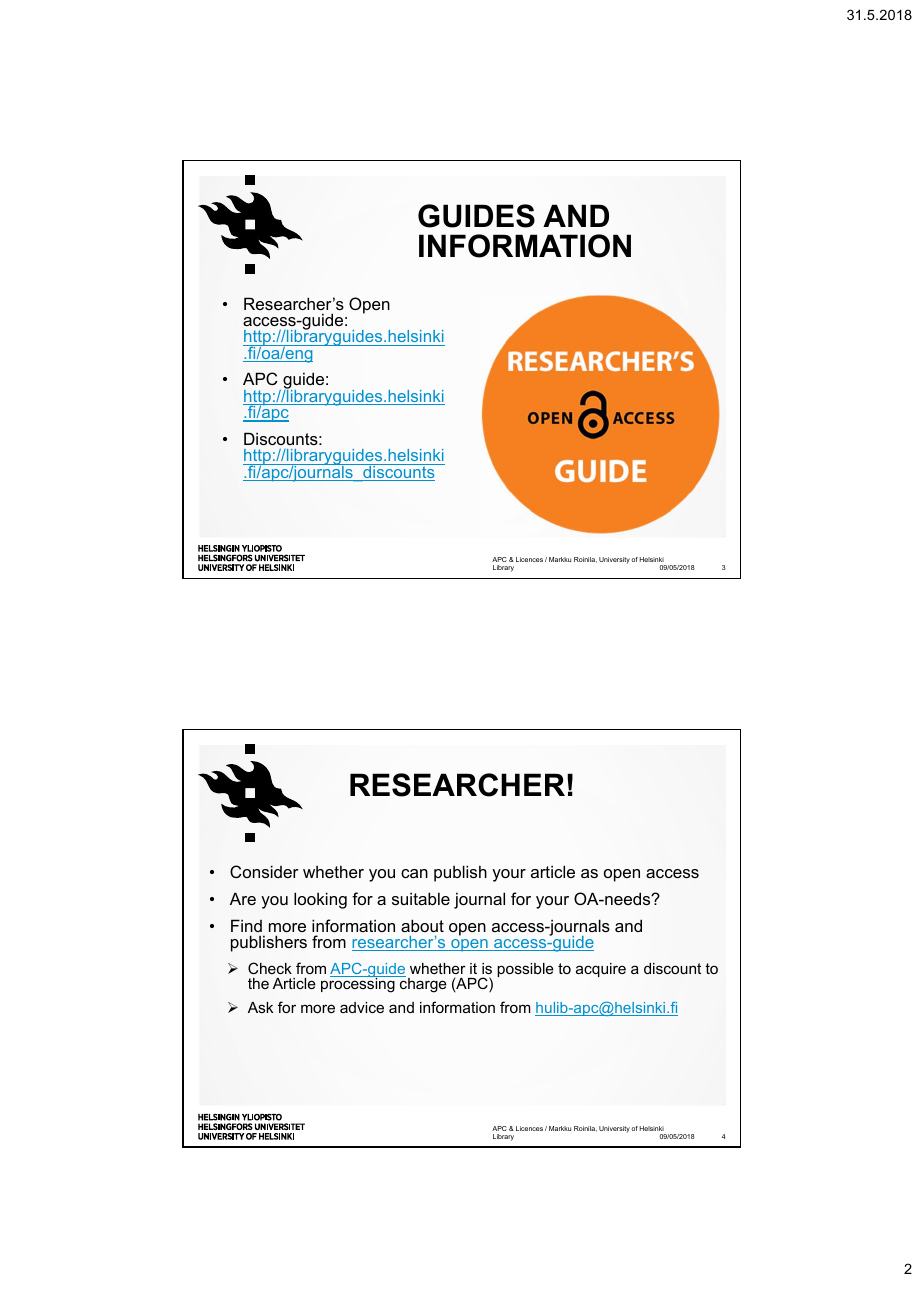 Image resolution: width=924 pixels, height=1308 pixels. Describe the element at coordinates (525, 970) in the image. I see `possible` at that location.
